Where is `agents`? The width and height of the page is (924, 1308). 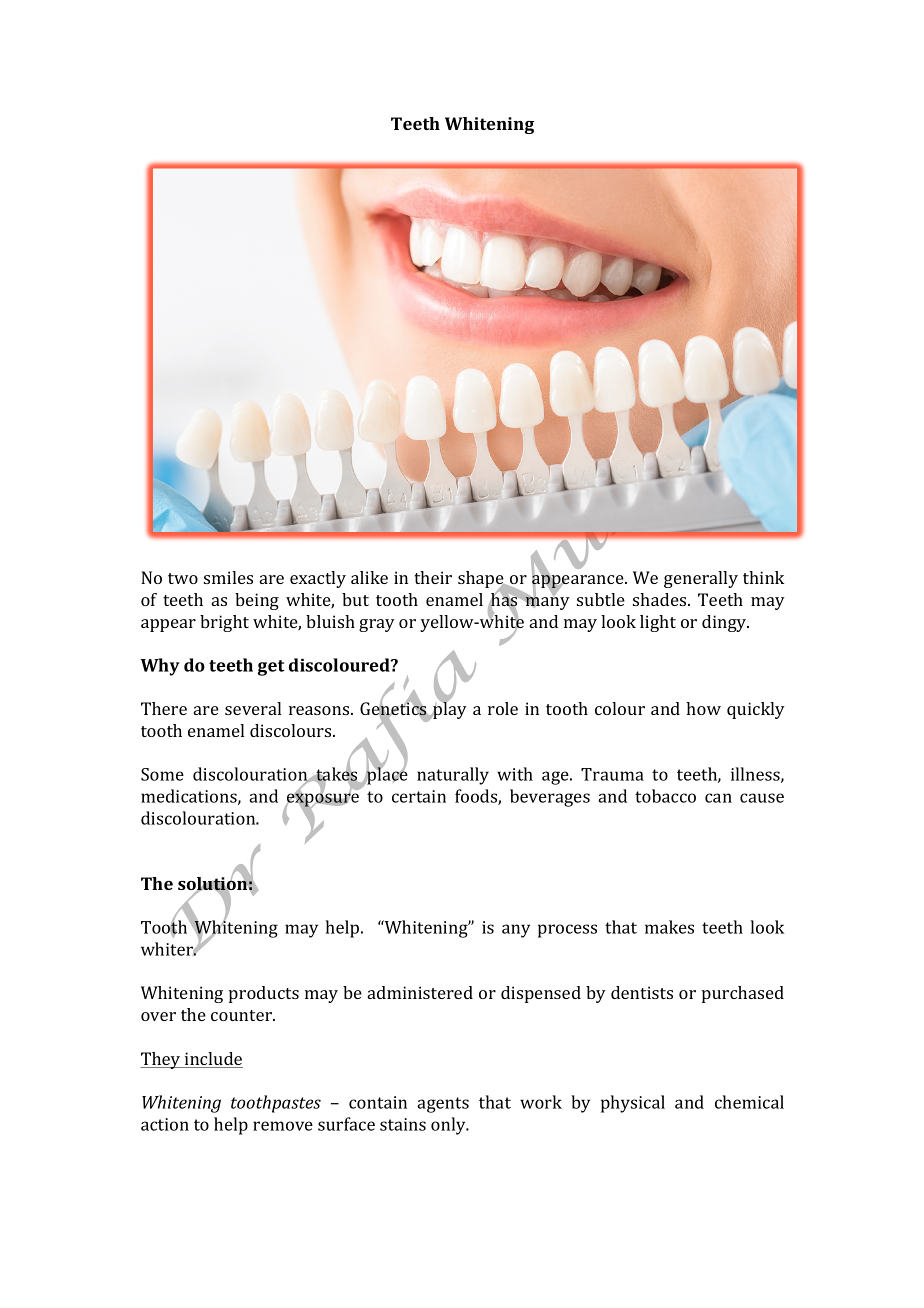
agents is located at coordinates (443, 1105).
